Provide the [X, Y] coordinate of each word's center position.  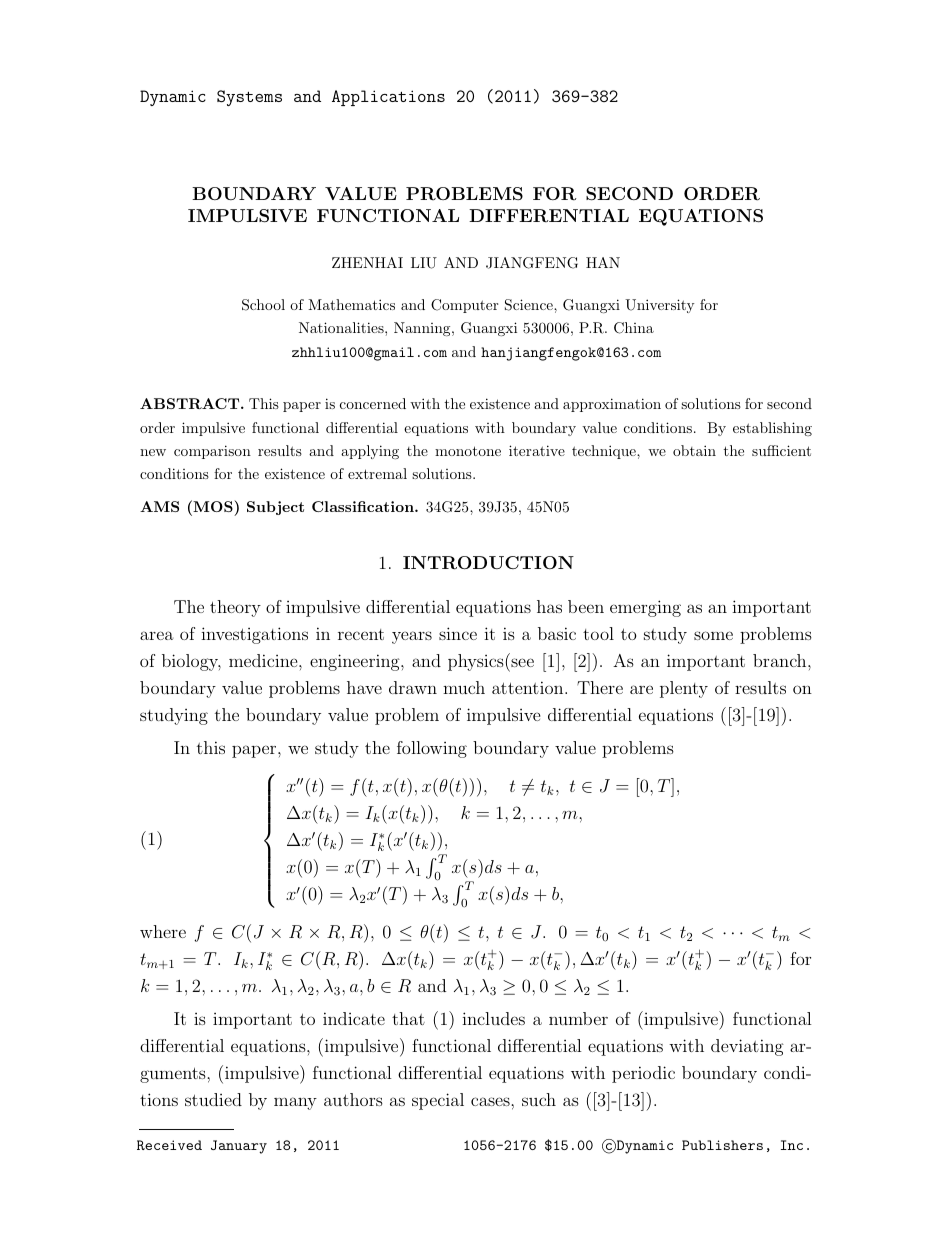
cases [491, 1101]
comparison [212, 452]
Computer [464, 306]
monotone [468, 451]
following [432, 749]
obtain [694, 450]
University [659, 306]
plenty [684, 689]
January [239, 1147]
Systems [249, 98]
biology [191, 662]
